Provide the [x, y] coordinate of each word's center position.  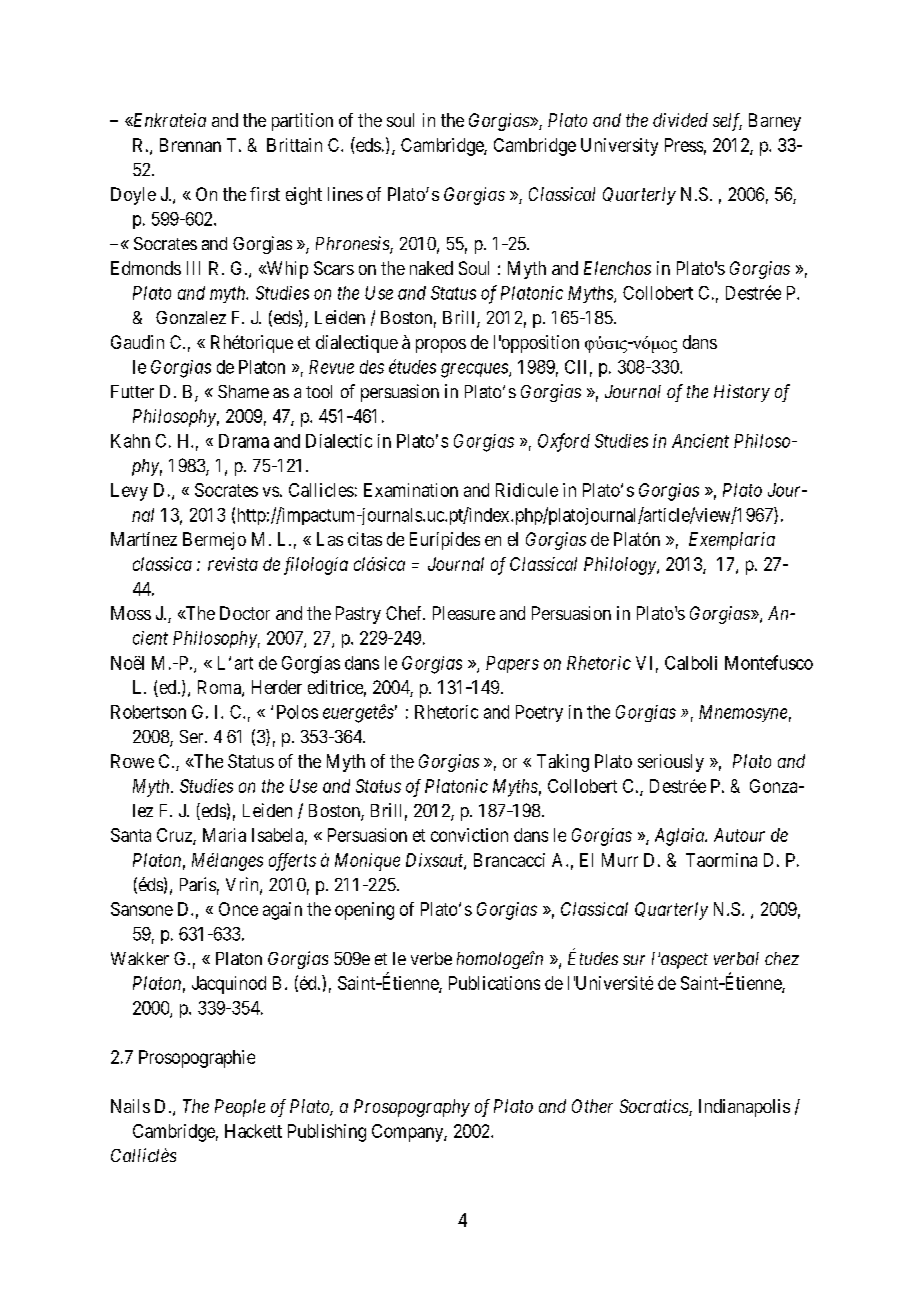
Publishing [327, 1133]
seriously [671, 763]
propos [441, 346]
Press [684, 145]
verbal [736, 958]
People [240, 1108]
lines [345, 194]
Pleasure [464, 613]
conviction [469, 835]
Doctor [245, 613]
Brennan [190, 145]
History [742, 393]
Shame [243, 391]
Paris [198, 884]
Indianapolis [744, 1108]
